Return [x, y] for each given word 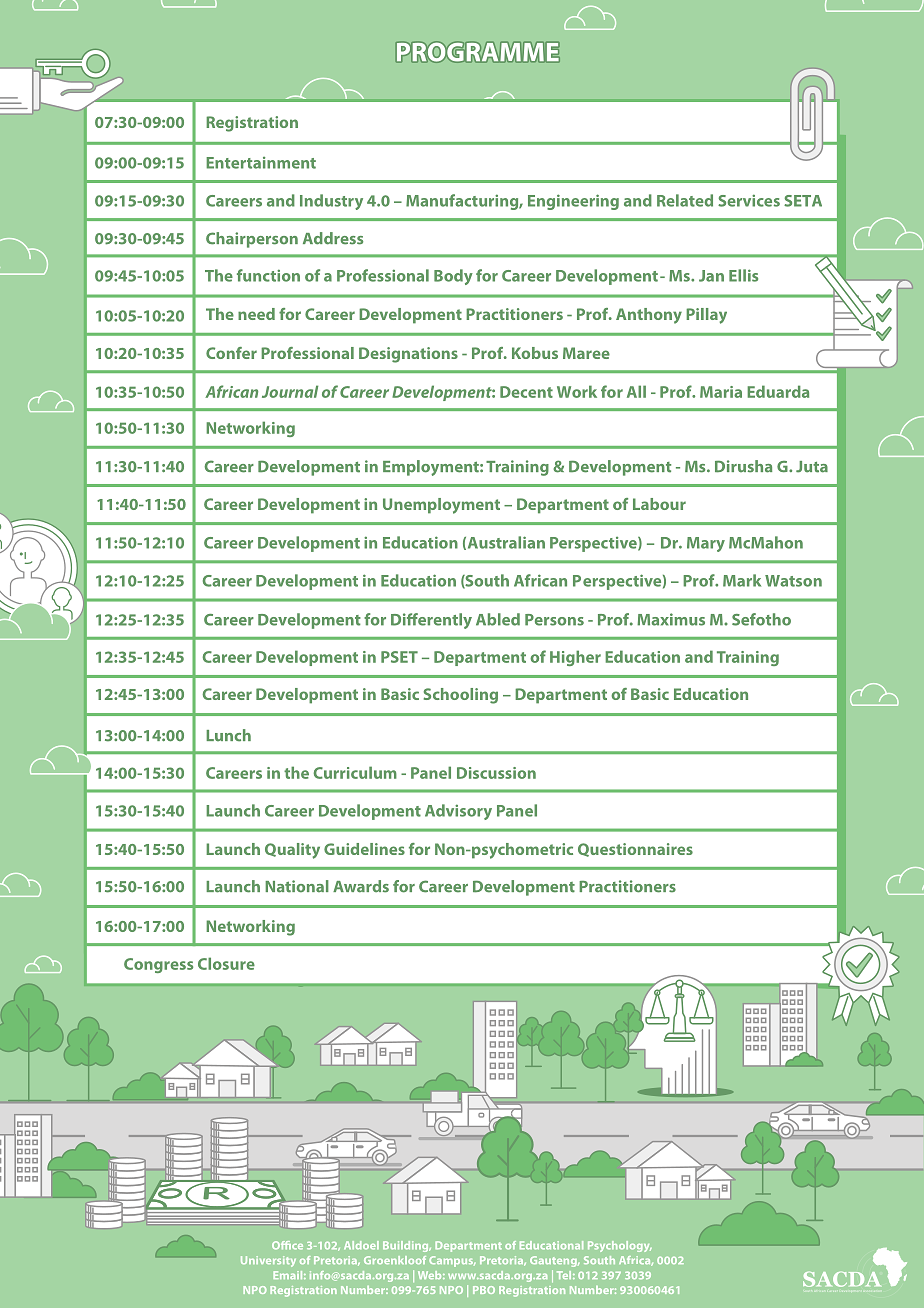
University [268, 1261]
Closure [226, 963]
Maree [586, 353]
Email [289, 1275]
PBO [484, 1290]
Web [431, 1275]
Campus [452, 1261]
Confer [231, 353]
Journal [290, 391]
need [256, 314]
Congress [158, 965]
